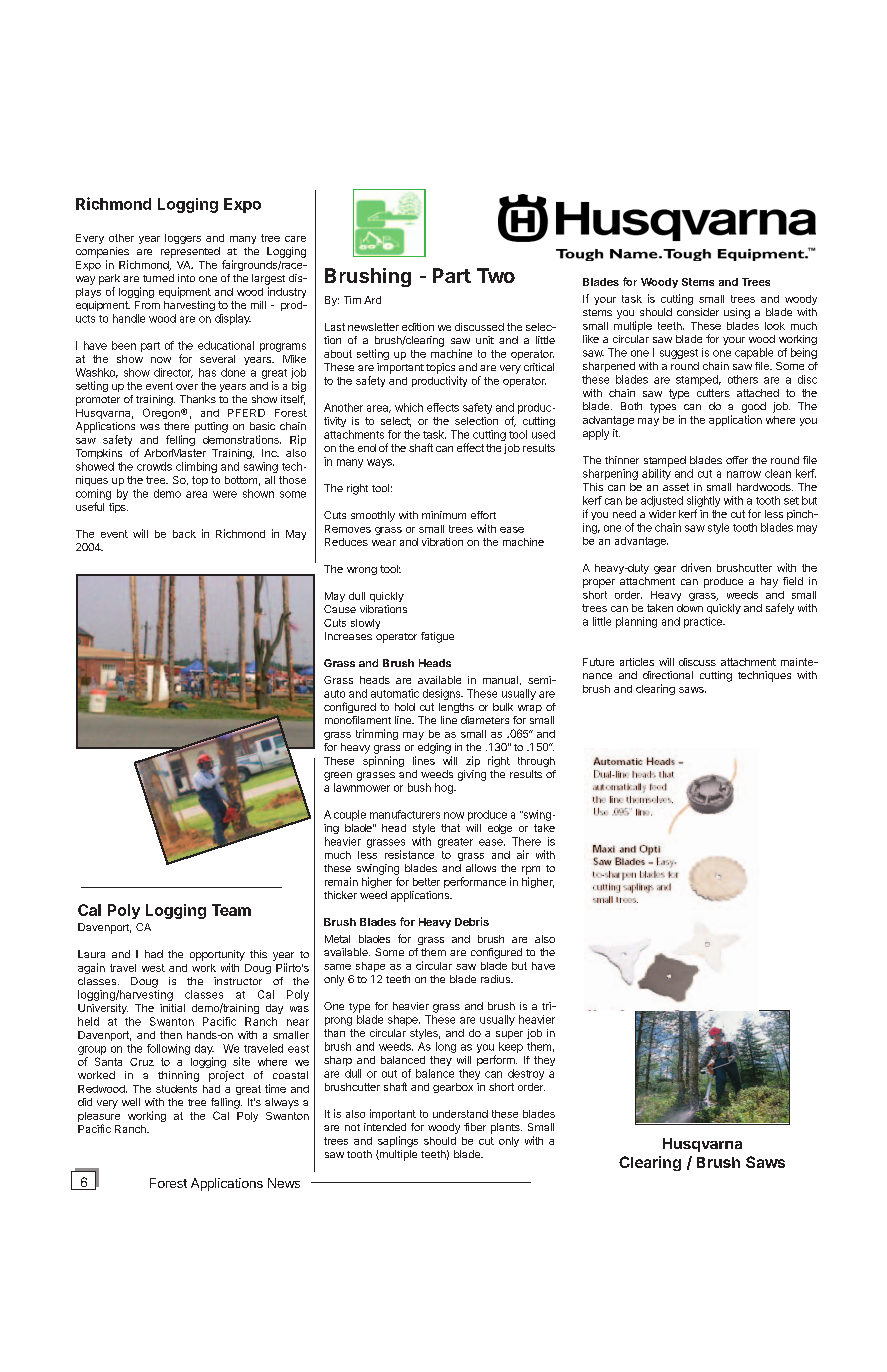 This image has height=1372, width=887. Describe the element at coordinates (176, 1089) in the image. I see `students` at that location.
